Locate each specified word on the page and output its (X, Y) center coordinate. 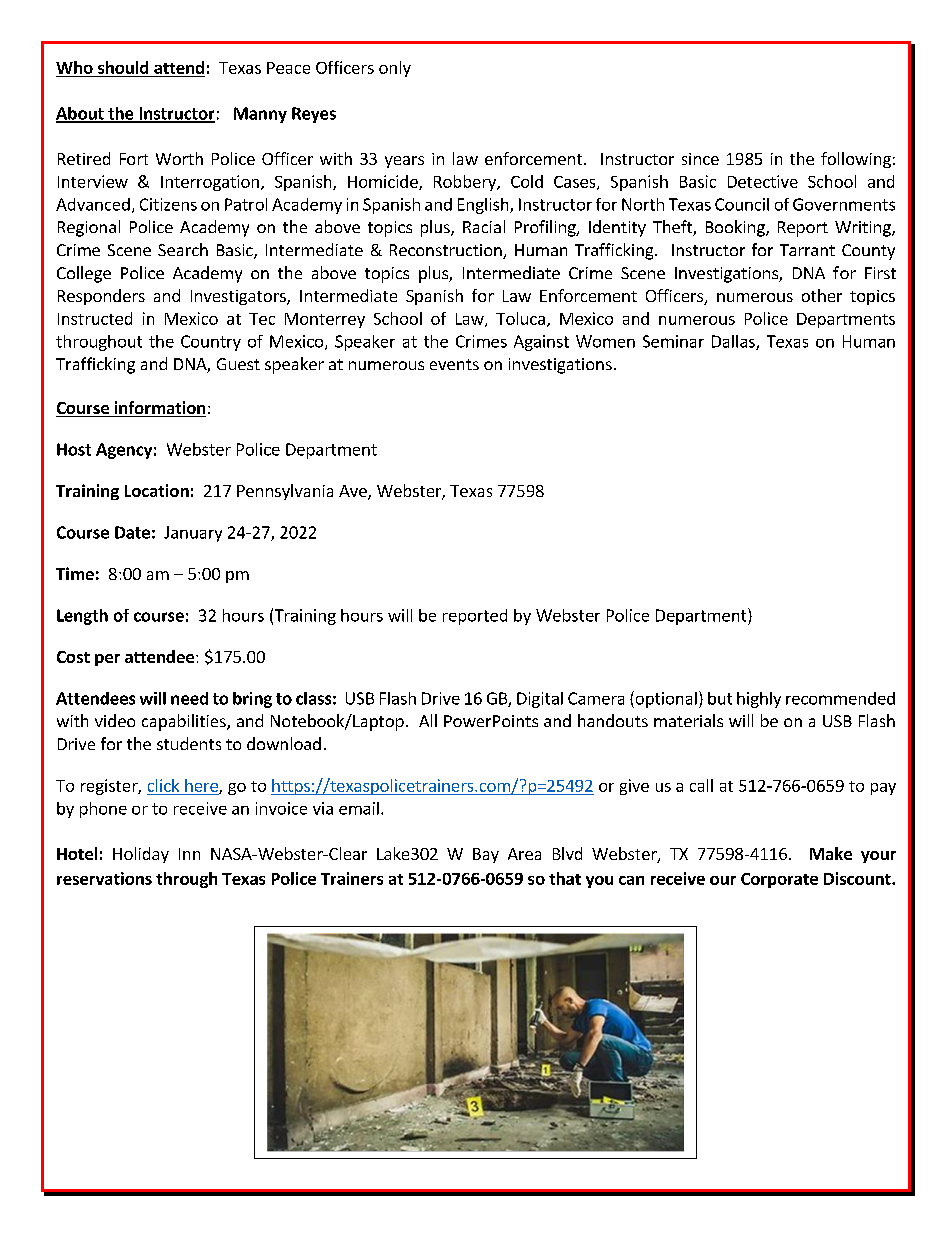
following (856, 160)
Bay (486, 855)
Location (157, 490)
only (395, 69)
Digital (540, 700)
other (822, 295)
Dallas (734, 342)
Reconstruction (447, 251)
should (123, 67)
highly (759, 700)
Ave (354, 492)
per (107, 660)
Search (183, 249)
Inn (189, 854)
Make (831, 853)
